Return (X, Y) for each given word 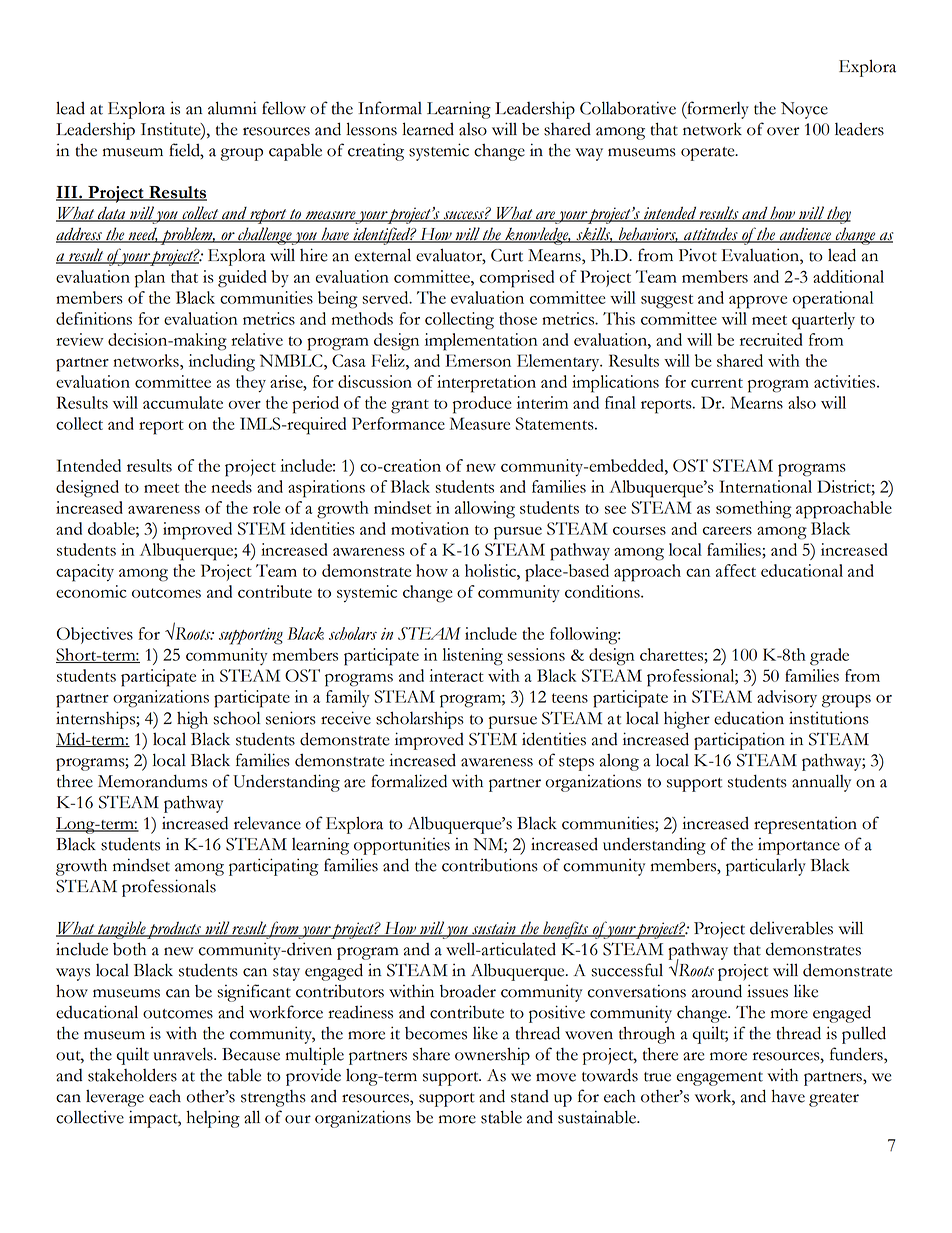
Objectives (95, 635)
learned (428, 129)
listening (473, 657)
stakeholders (132, 1075)
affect (736, 570)
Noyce (804, 110)
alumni (232, 108)
